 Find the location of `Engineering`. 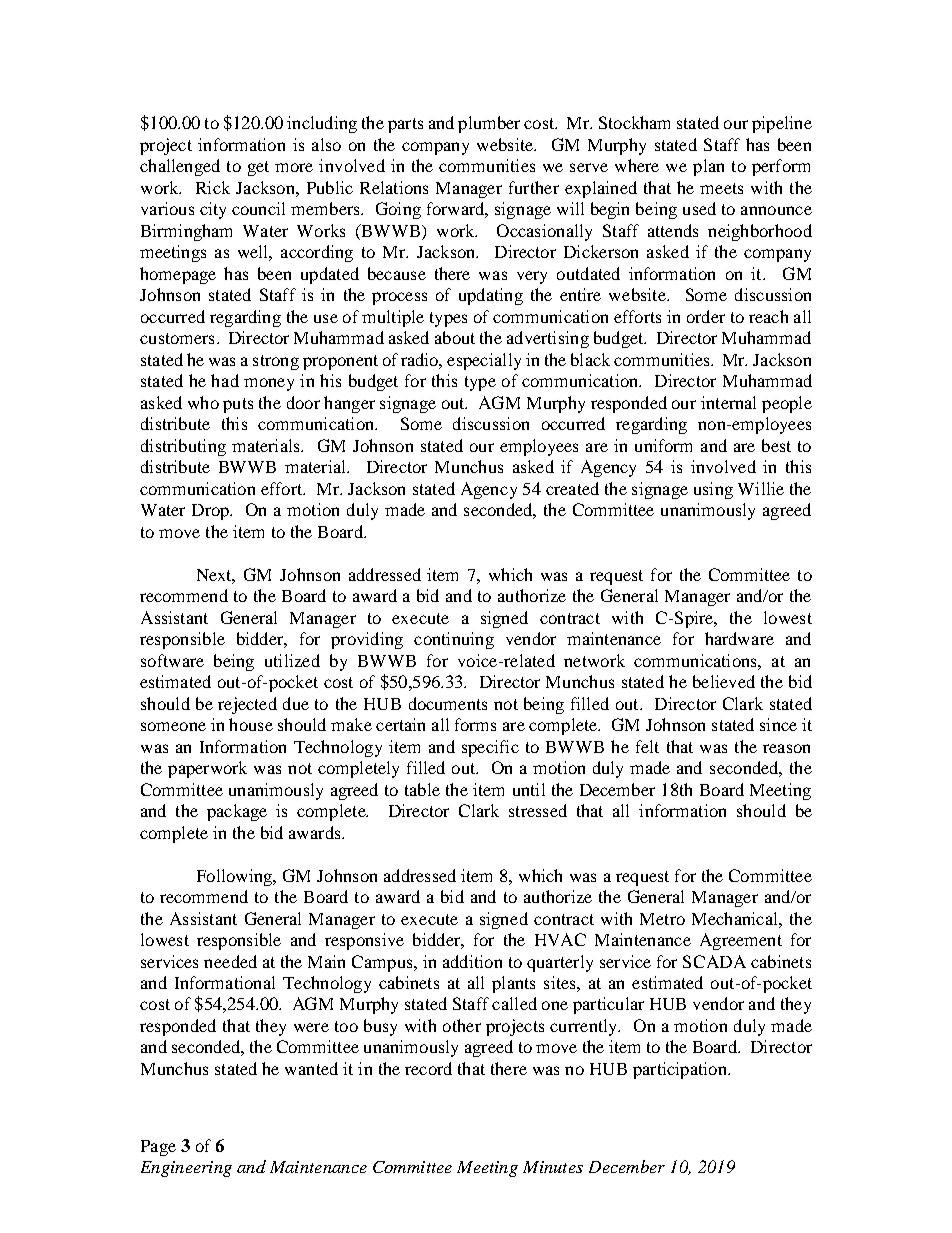

Engineering is located at coordinates (186, 1169).
